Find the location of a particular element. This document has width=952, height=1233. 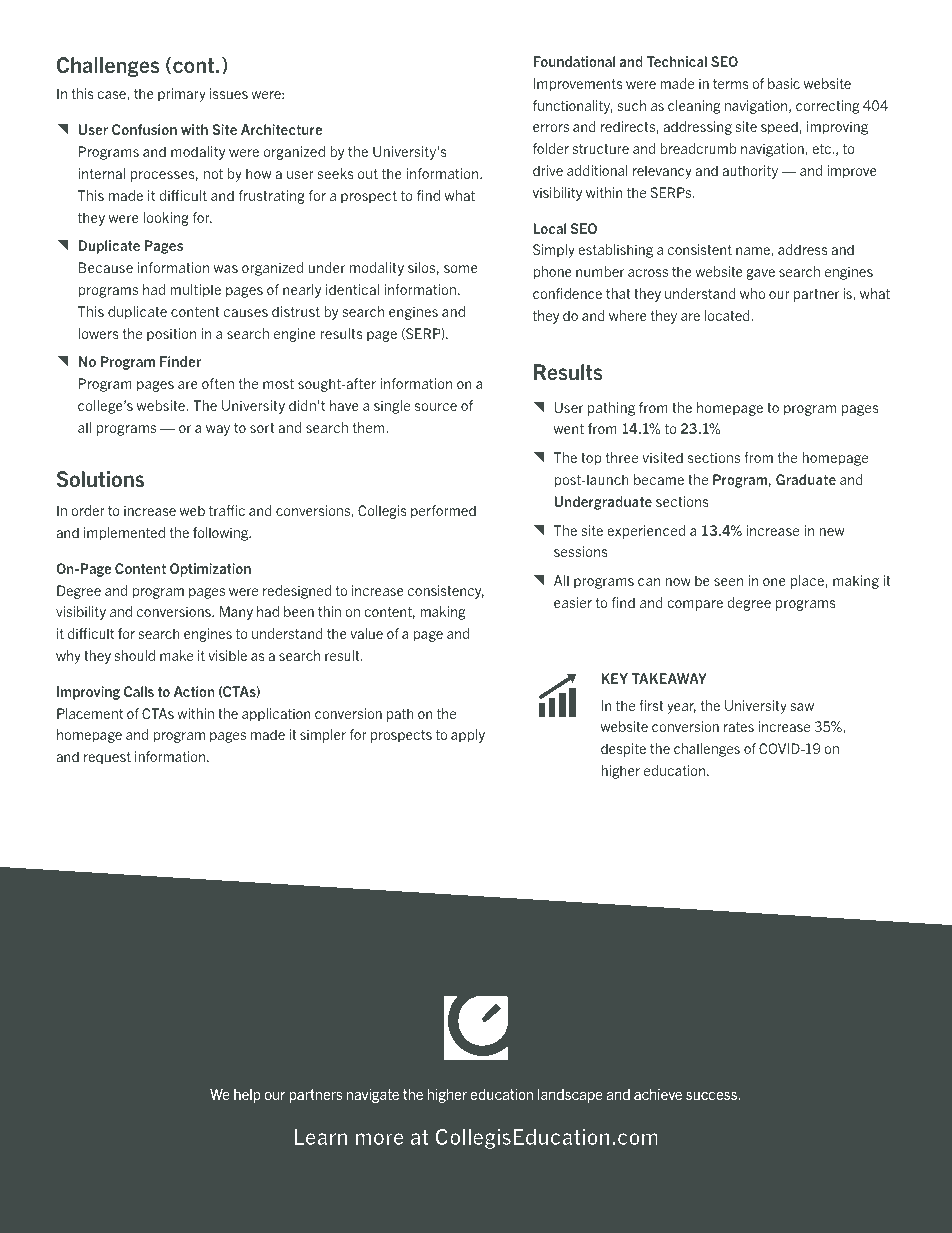

help is located at coordinates (247, 1096).
